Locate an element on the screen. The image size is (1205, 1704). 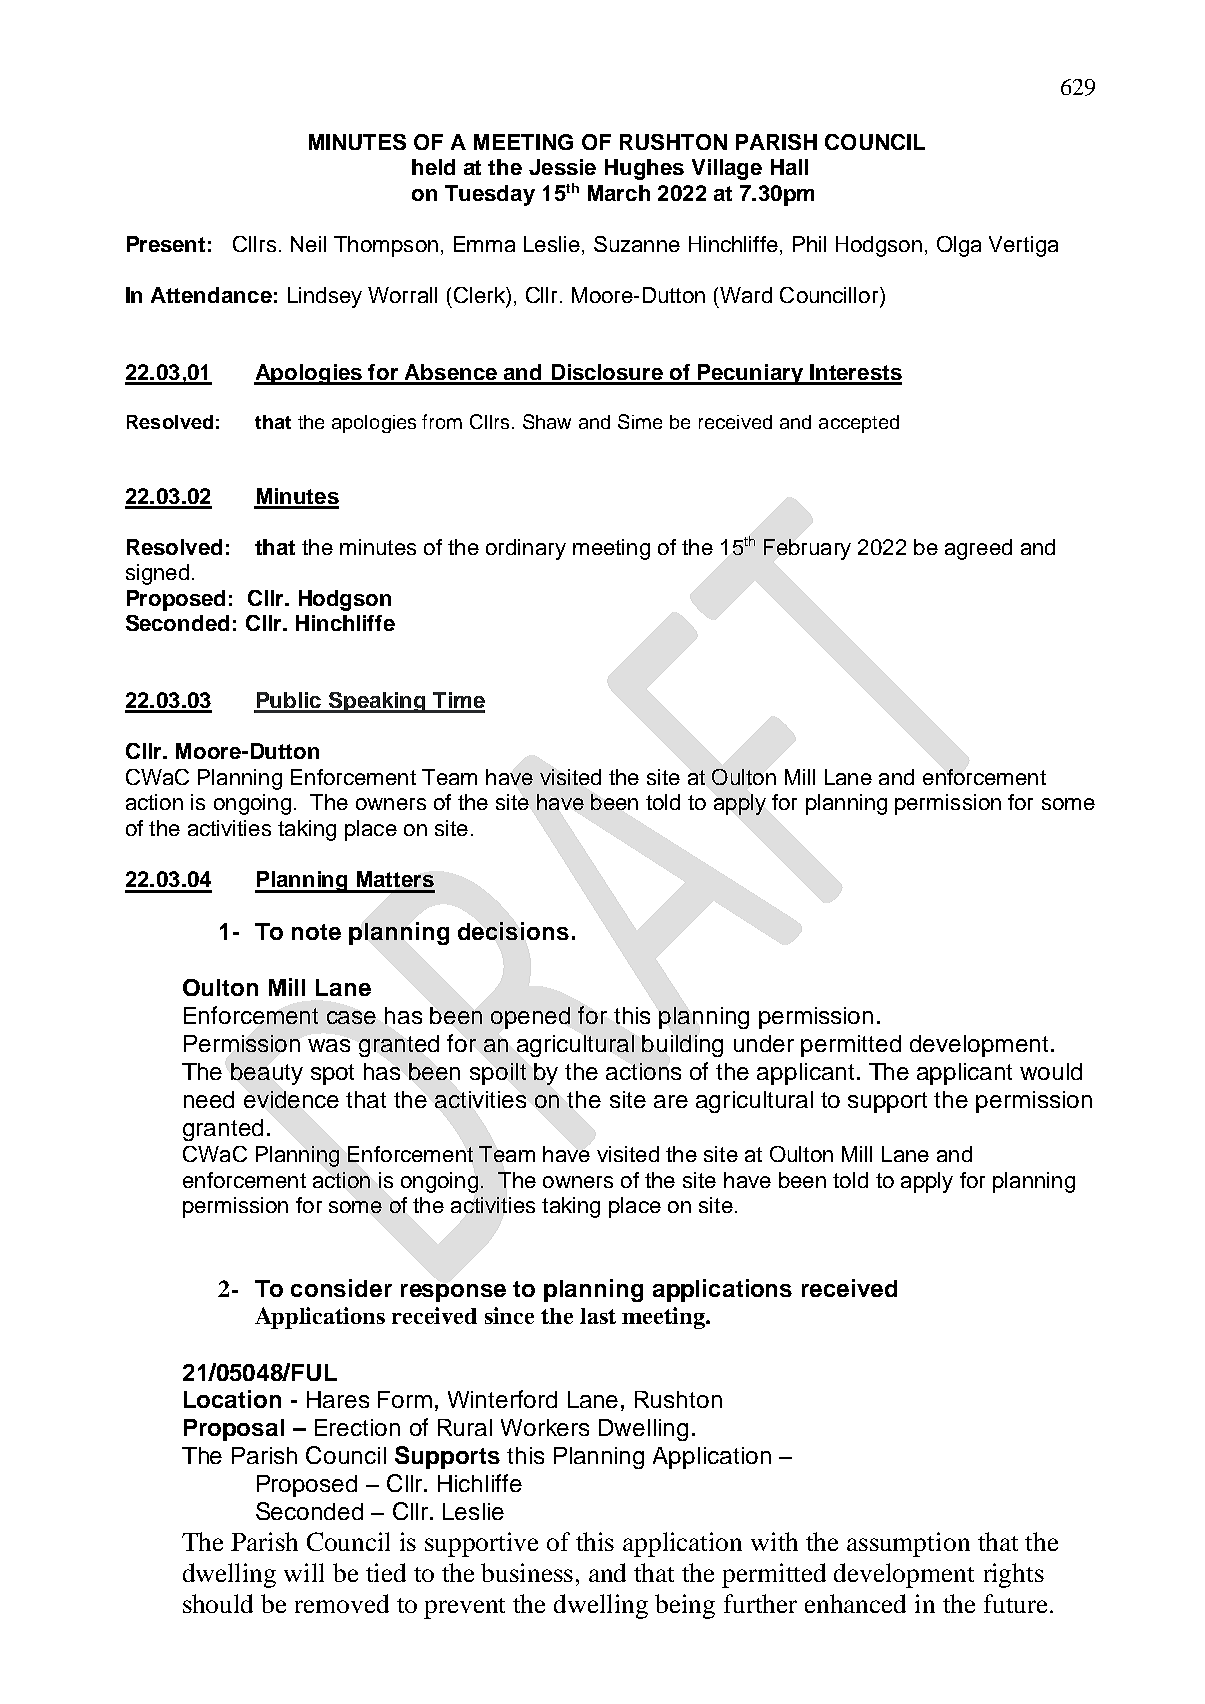
March is located at coordinates (619, 193).
